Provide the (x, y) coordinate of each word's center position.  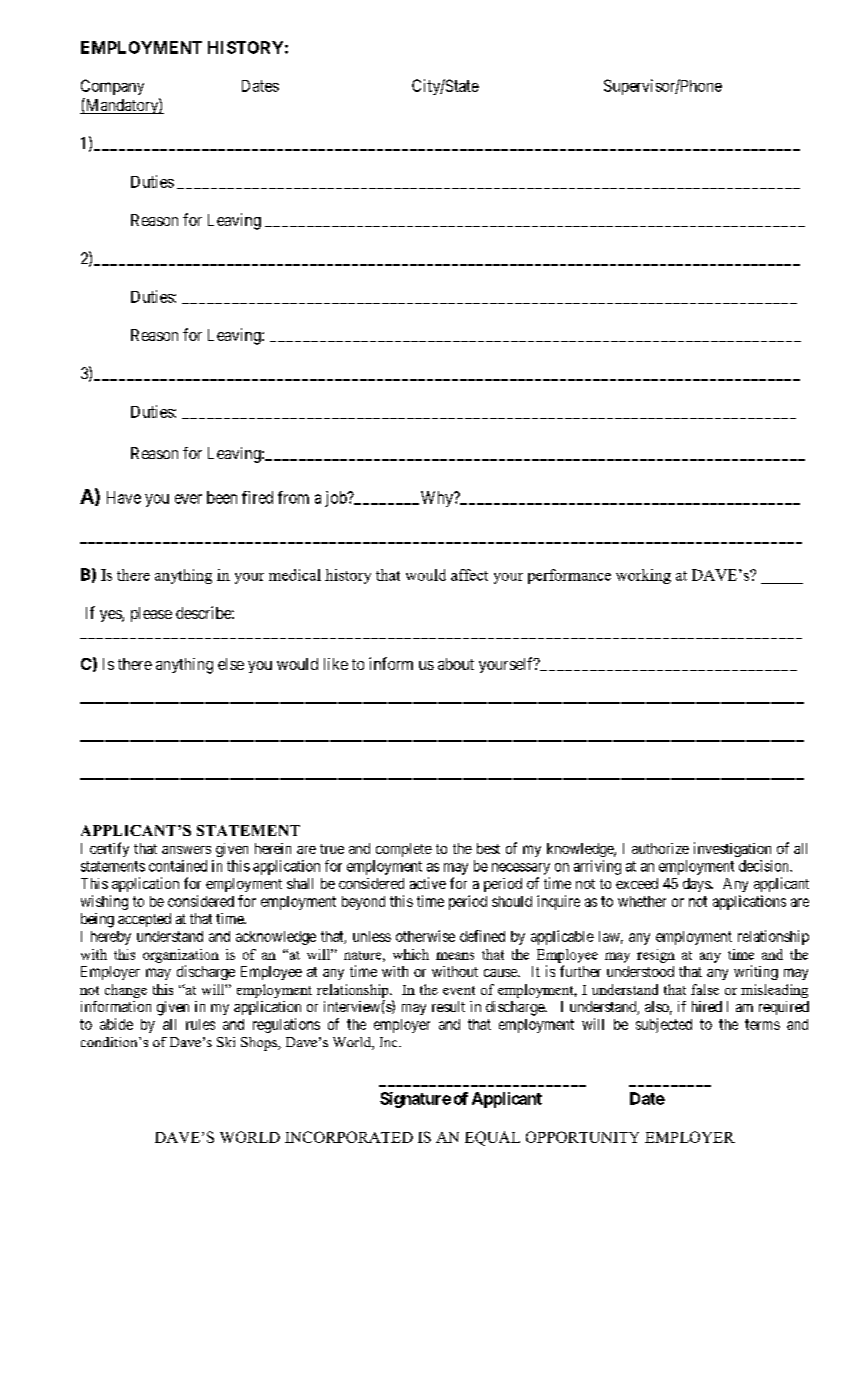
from (293, 497)
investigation (732, 849)
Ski (226, 1042)
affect (469, 575)
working (643, 576)
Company (112, 87)
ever (188, 499)
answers (186, 850)
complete (404, 850)
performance (569, 576)
